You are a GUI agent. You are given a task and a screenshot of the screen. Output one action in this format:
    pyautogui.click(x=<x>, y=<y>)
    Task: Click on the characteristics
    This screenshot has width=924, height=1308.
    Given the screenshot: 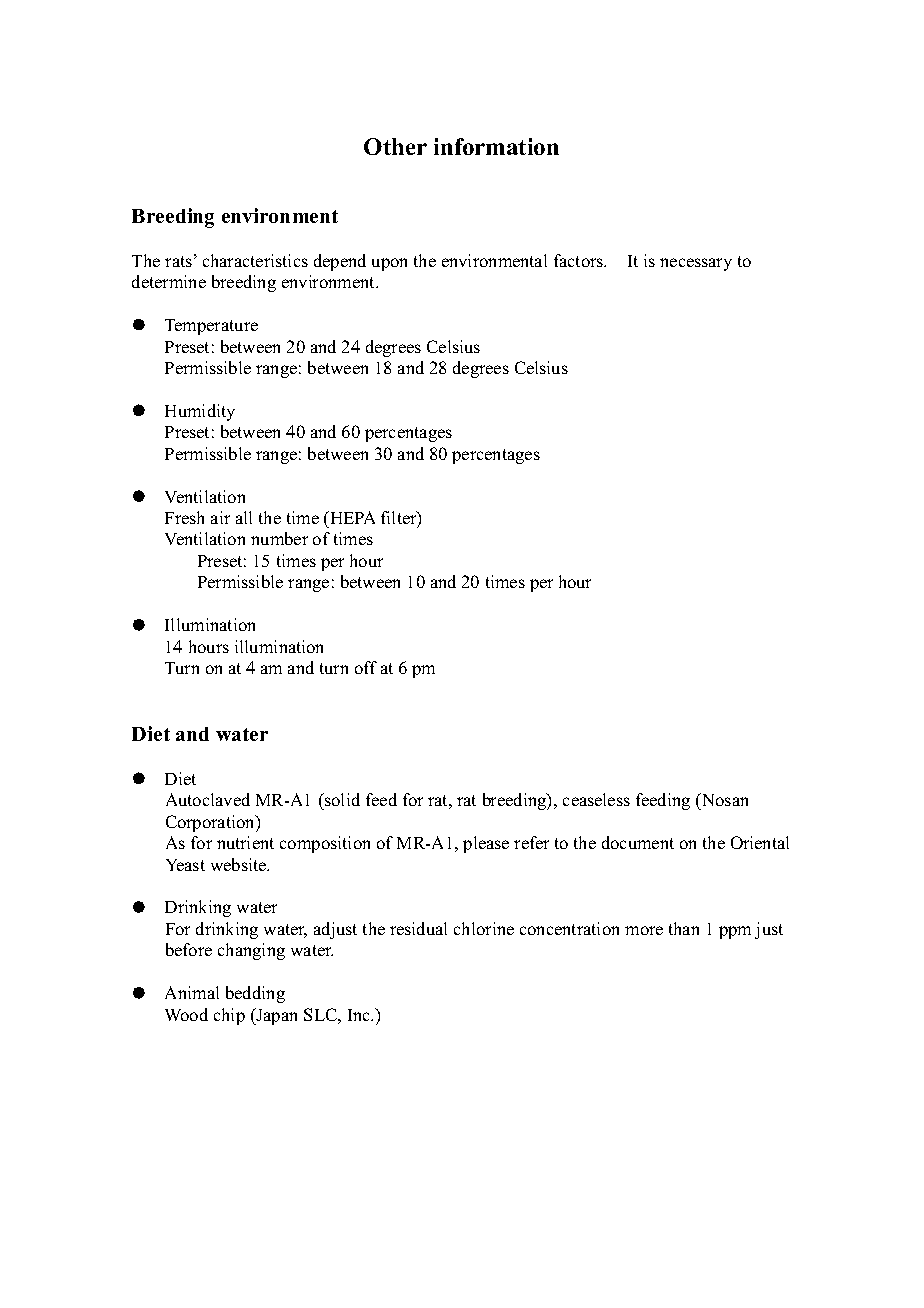 What is the action you would take?
    pyautogui.click(x=255, y=260)
